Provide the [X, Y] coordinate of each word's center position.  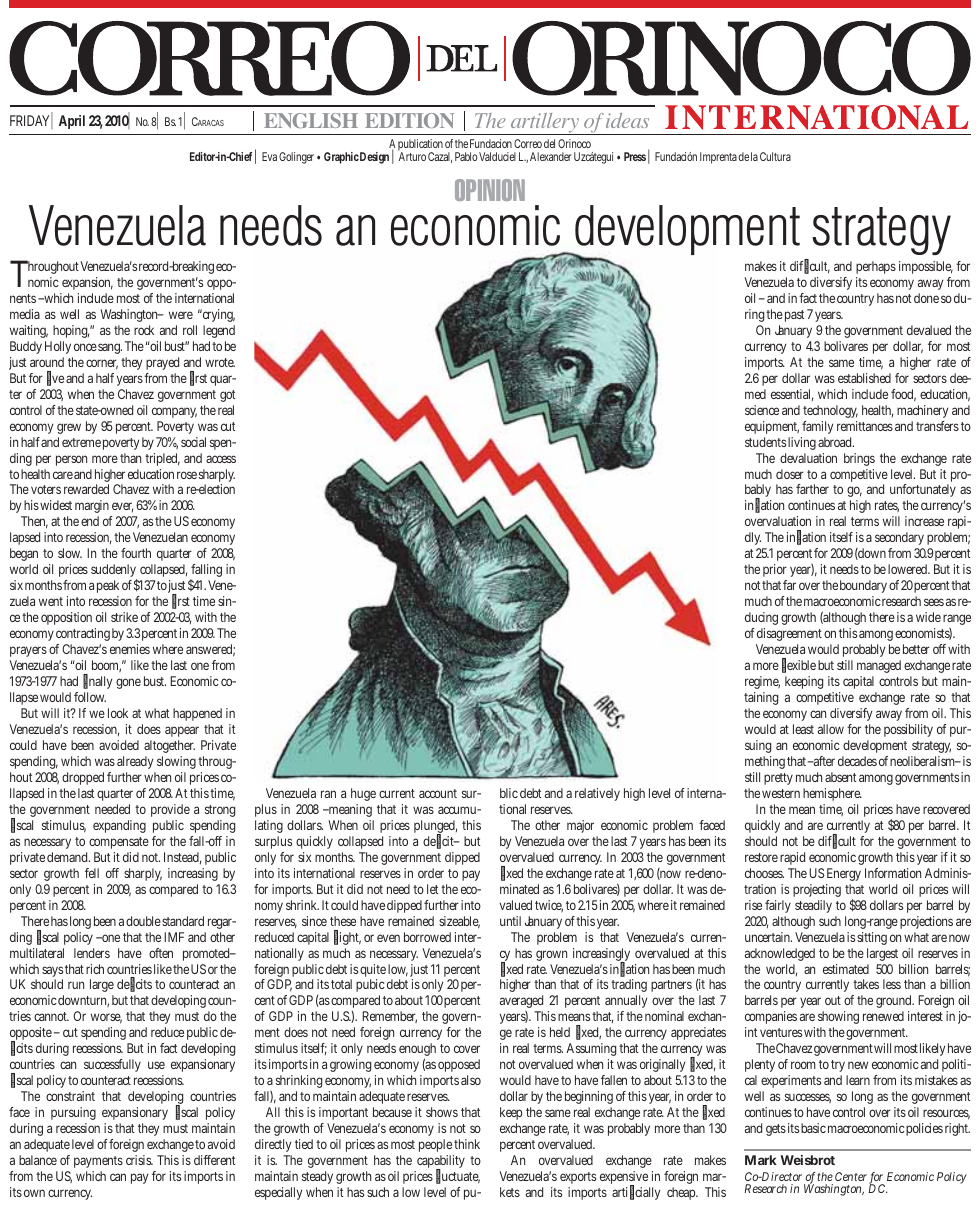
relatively [597, 794]
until [510, 921]
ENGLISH [311, 120]
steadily [813, 906]
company [174, 412]
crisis [139, 1160]
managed [879, 668]
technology [830, 411]
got [227, 396]
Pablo [466, 156]
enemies [130, 649]
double [143, 921]
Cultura [775, 156]
